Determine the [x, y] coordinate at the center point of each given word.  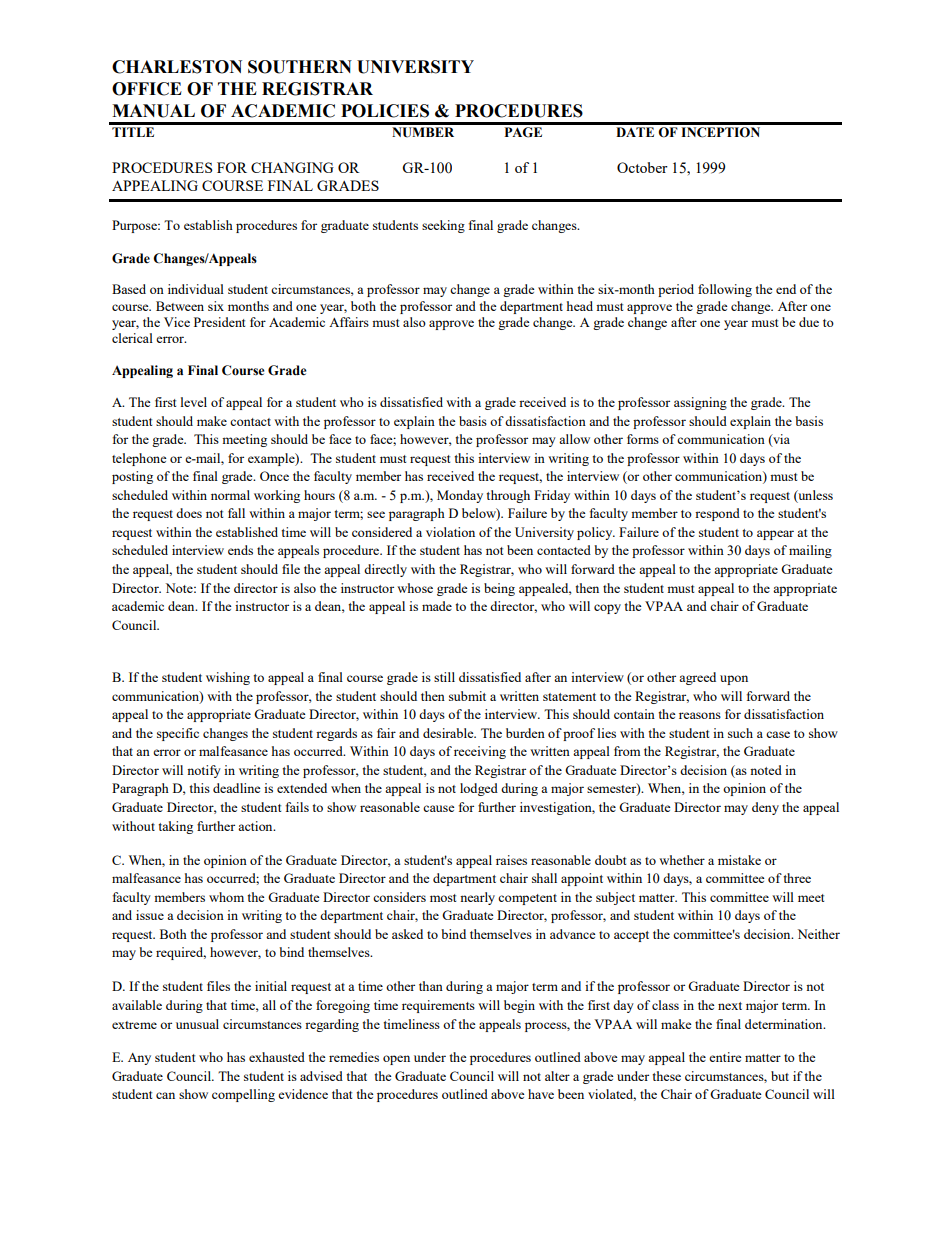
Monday [460, 496]
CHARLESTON [177, 67]
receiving [480, 752]
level [194, 402]
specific [178, 734]
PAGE [523, 132]
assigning [700, 403]
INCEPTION [720, 132]
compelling [243, 1095]
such [740, 733]
